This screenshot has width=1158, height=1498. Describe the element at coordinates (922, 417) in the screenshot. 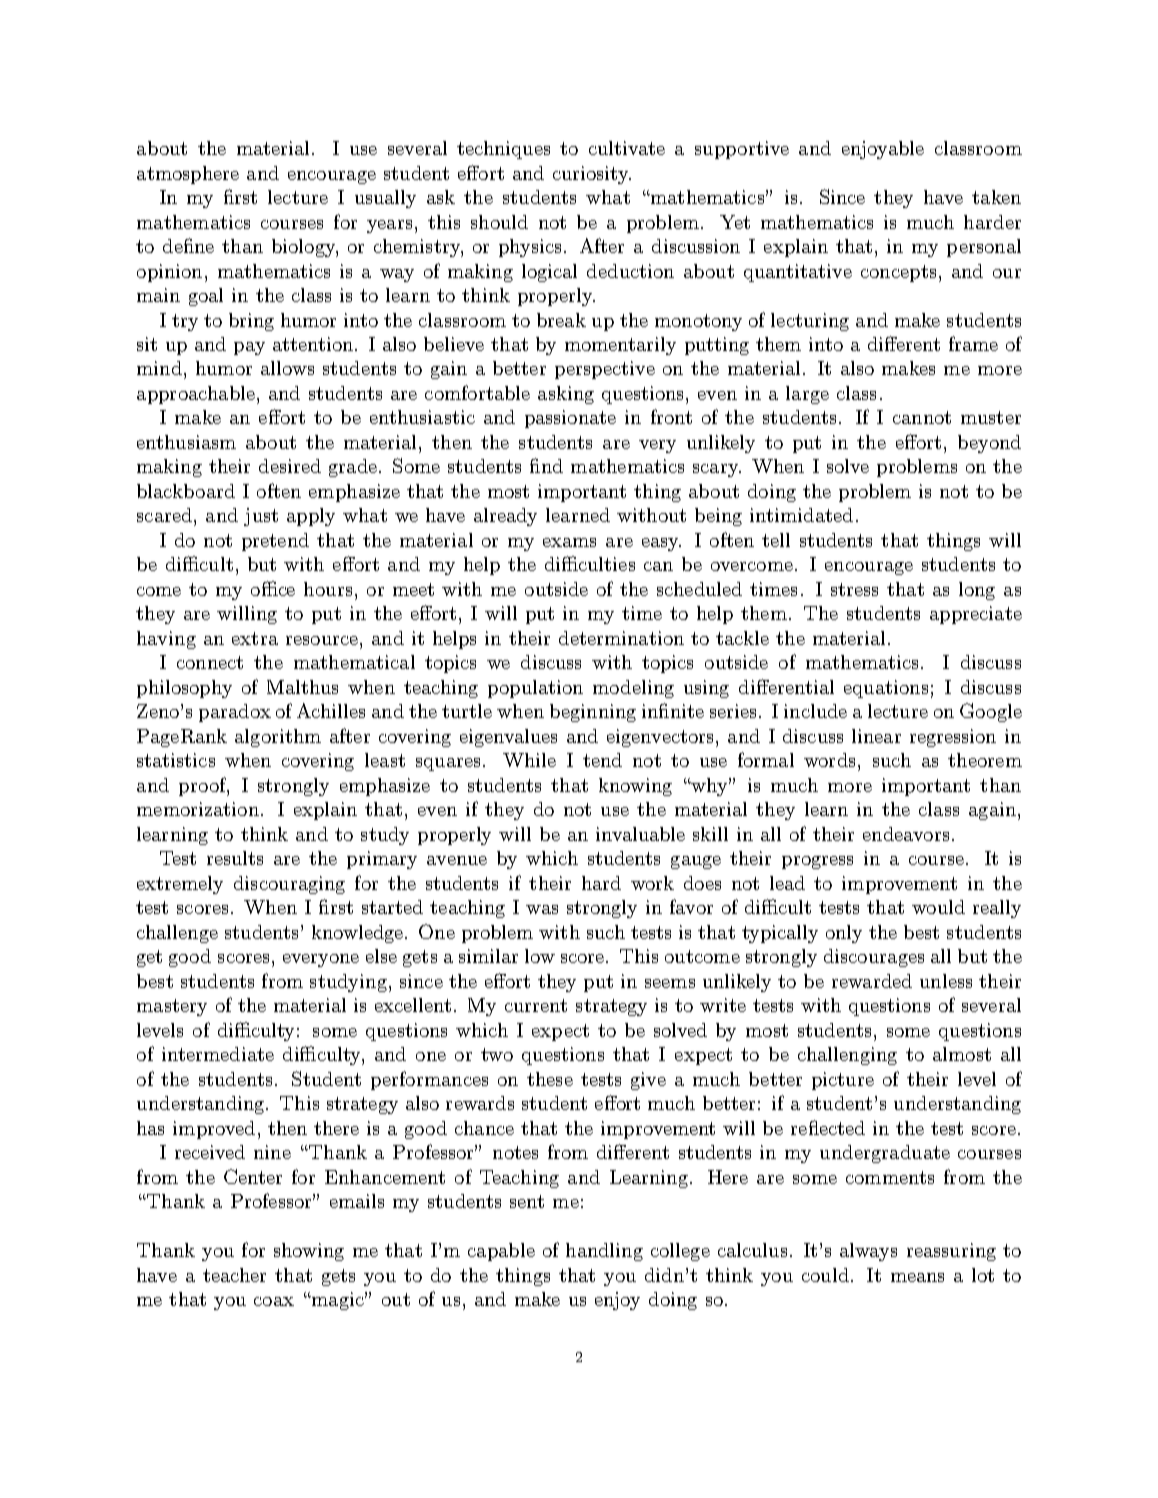

I see `cannot` at that location.
